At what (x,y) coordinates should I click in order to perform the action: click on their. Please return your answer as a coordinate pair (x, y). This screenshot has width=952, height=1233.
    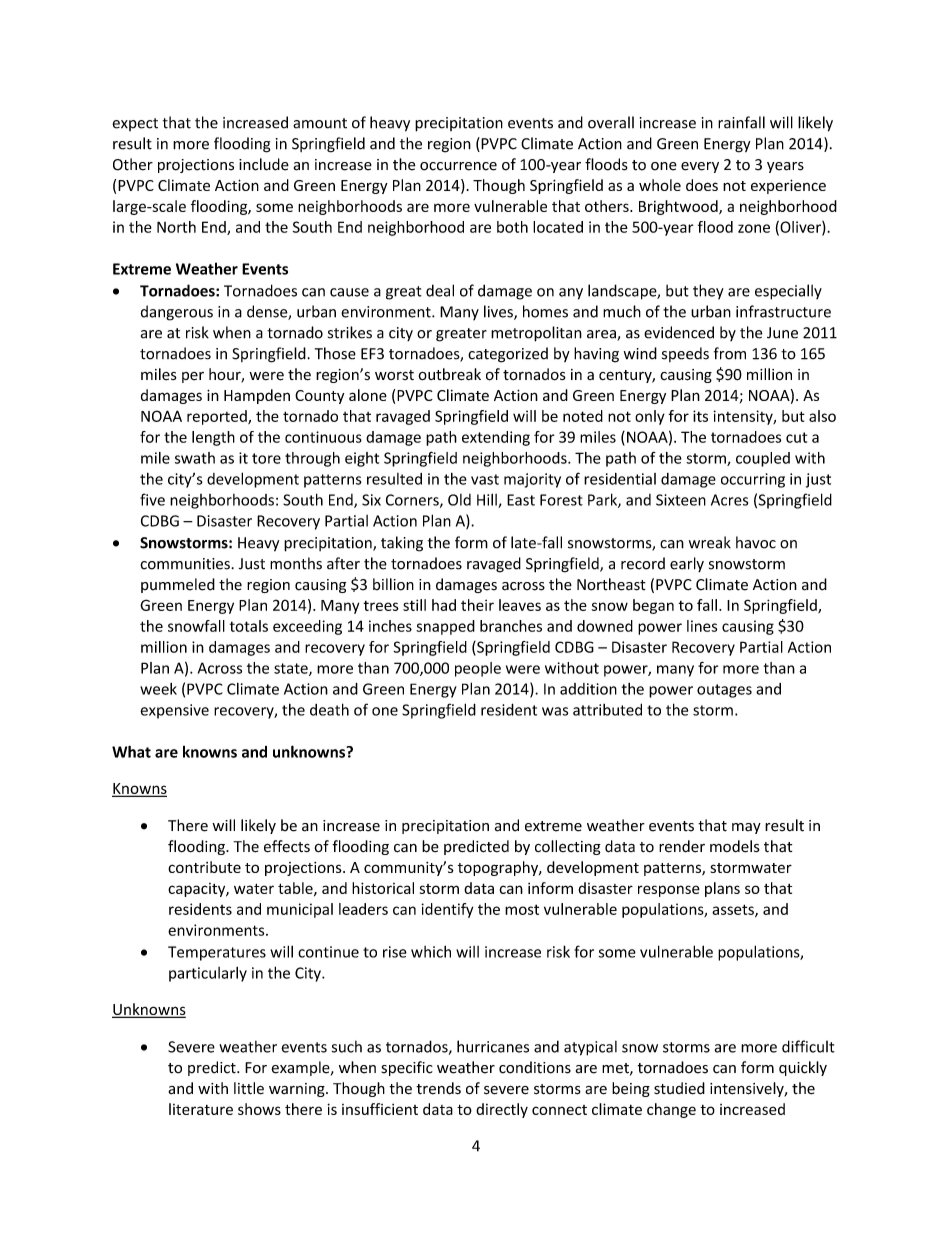
    Looking at the image, I should click on (477, 605).
